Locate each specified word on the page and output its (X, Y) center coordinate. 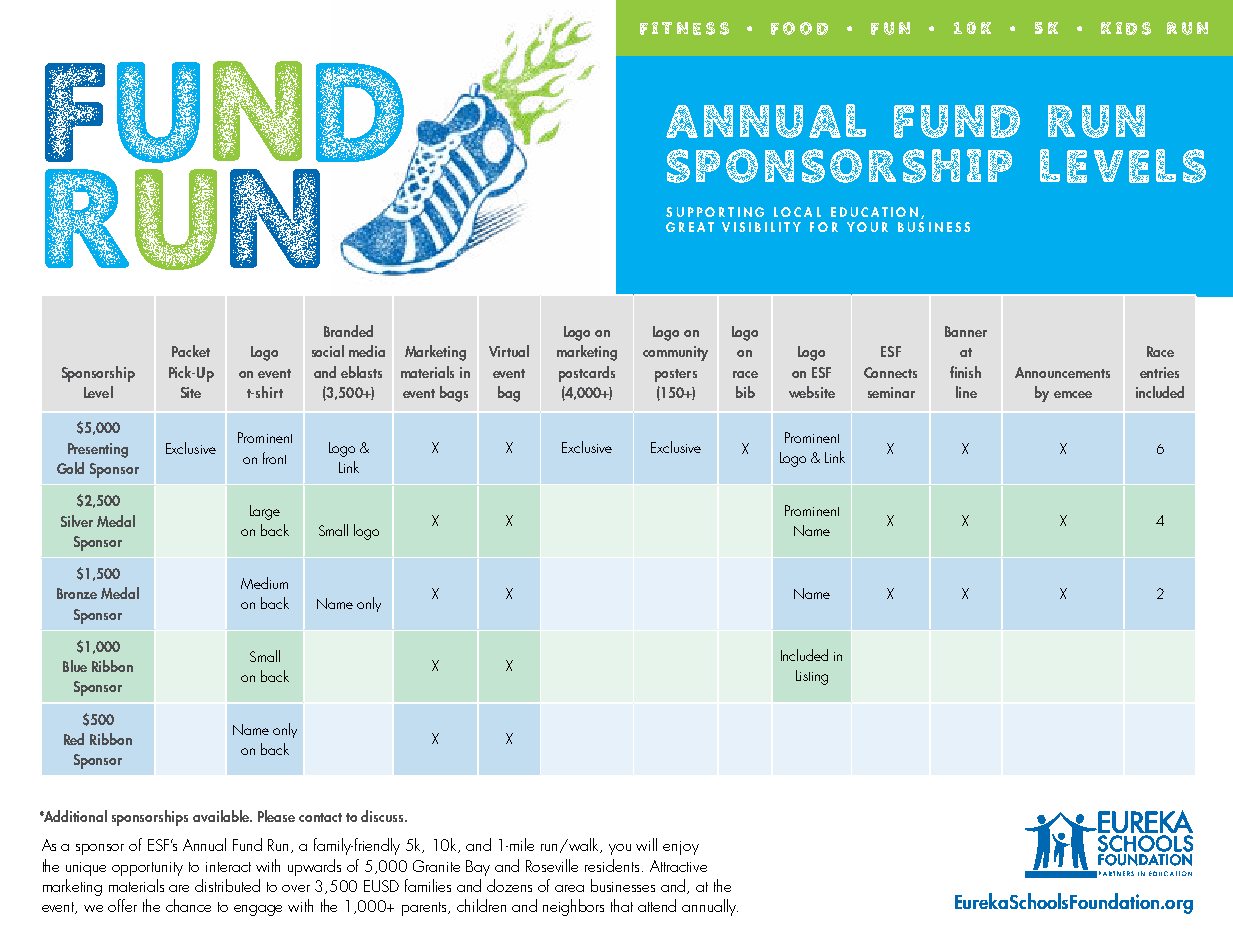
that (622, 905)
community (675, 353)
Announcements (1062, 372)
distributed (227, 885)
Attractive (678, 866)
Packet (191, 351)
